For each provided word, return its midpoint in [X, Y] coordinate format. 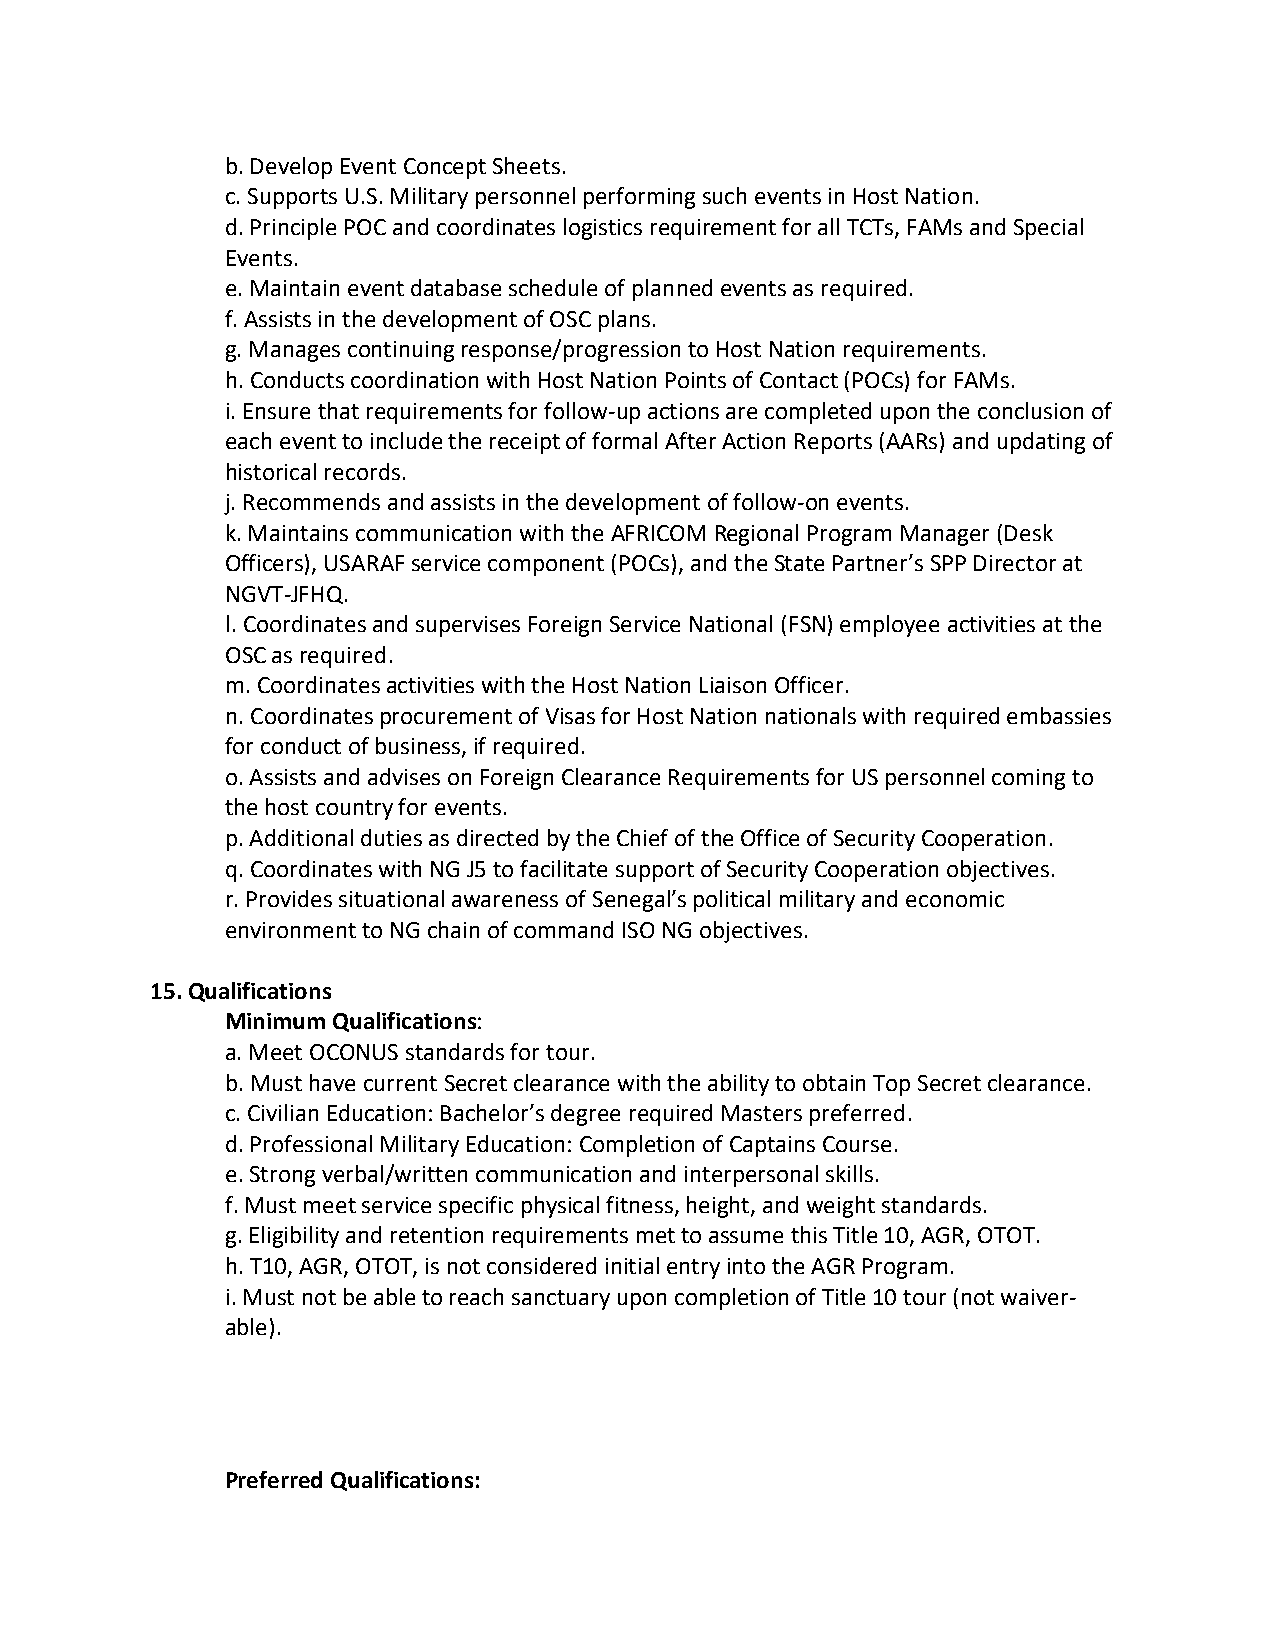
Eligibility [294, 1237]
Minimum [276, 1021]
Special [1048, 229]
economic [955, 899]
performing [639, 198]
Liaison [733, 685]
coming [1028, 779]
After [690, 440]
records [362, 471]
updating [1041, 443]
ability [738, 1085]
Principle [293, 229]
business [419, 747]
